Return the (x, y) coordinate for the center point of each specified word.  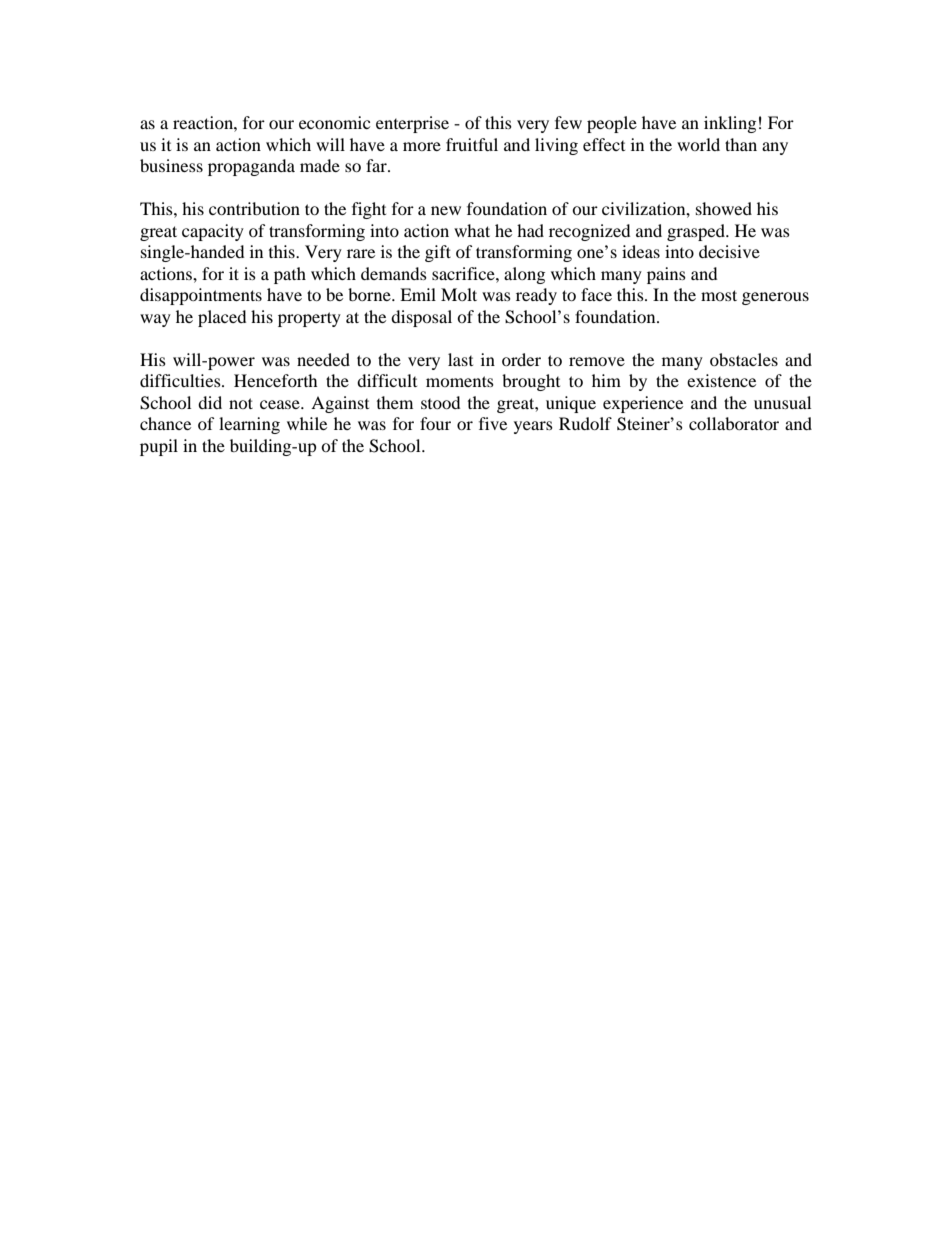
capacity (213, 232)
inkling (730, 124)
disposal (421, 318)
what (472, 230)
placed (222, 318)
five (493, 423)
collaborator (734, 423)
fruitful (472, 144)
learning (249, 425)
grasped (697, 232)
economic (334, 122)
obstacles (744, 359)
